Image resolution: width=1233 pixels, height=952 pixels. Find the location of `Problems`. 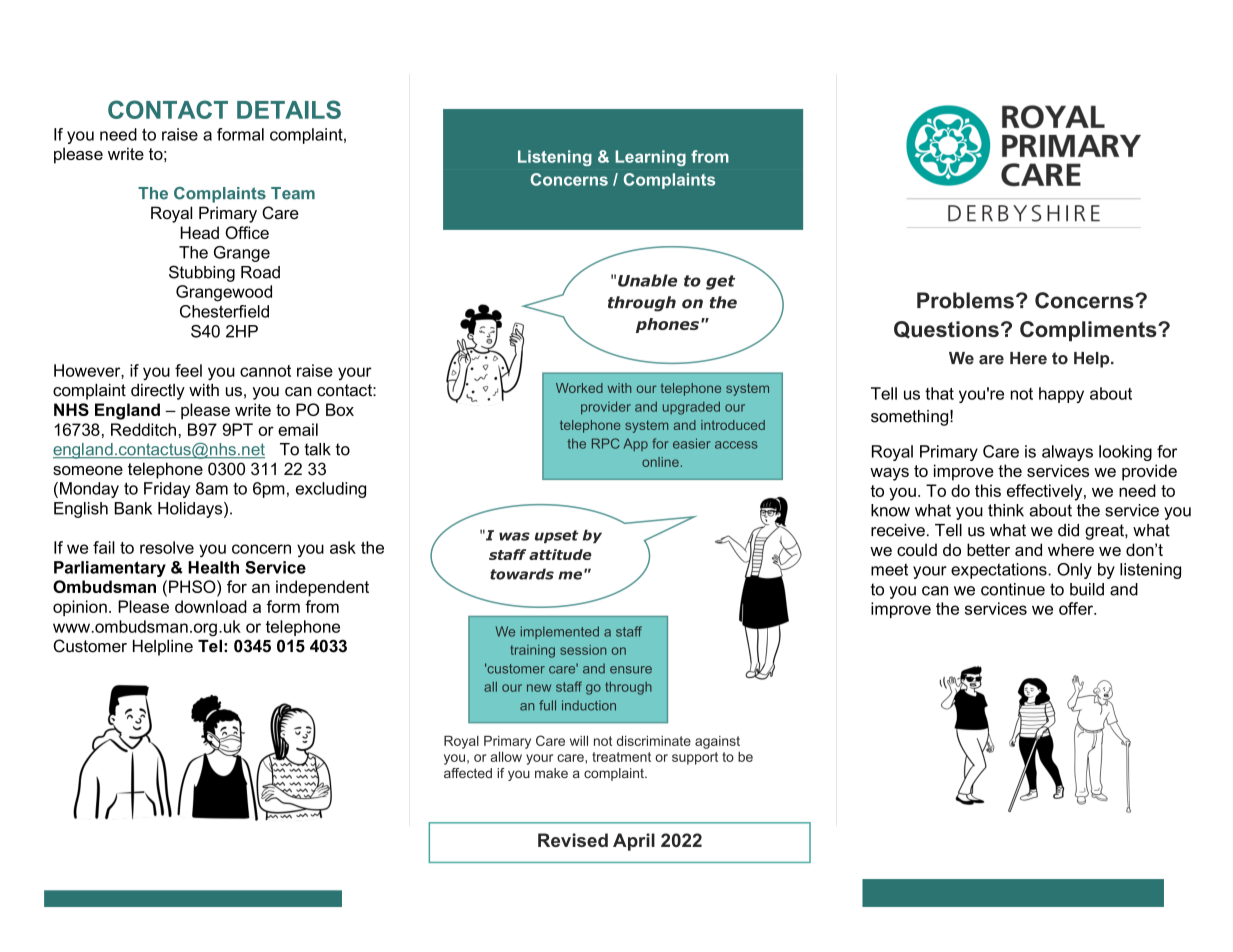

Problems is located at coordinates (965, 300).
